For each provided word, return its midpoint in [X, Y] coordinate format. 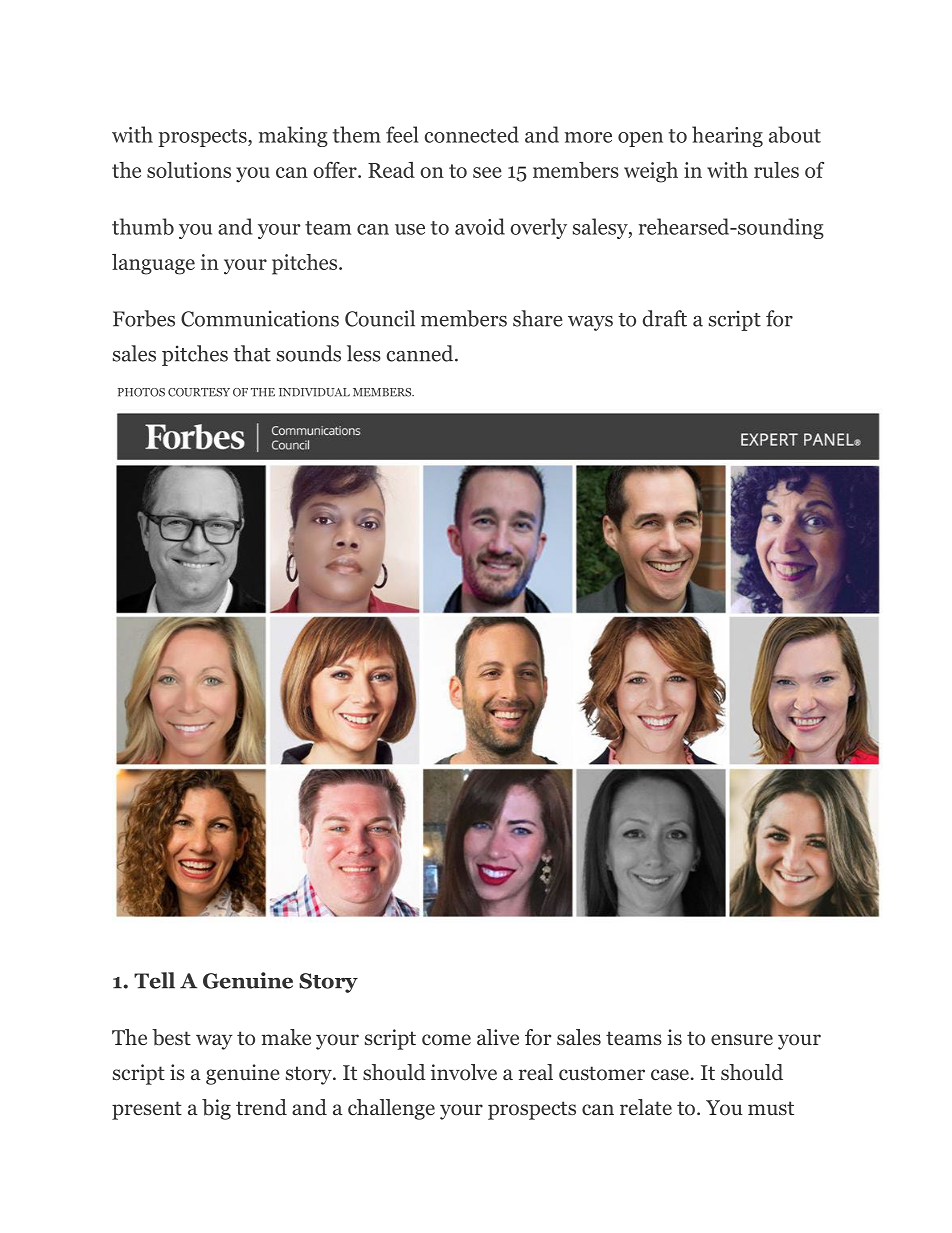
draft [665, 318]
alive [498, 1037]
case [670, 1075]
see [487, 172]
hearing [727, 136]
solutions [189, 170]
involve [464, 1072]
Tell [154, 980]
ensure [742, 1040]
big [216, 1109]
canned [421, 353]
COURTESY [199, 392]
